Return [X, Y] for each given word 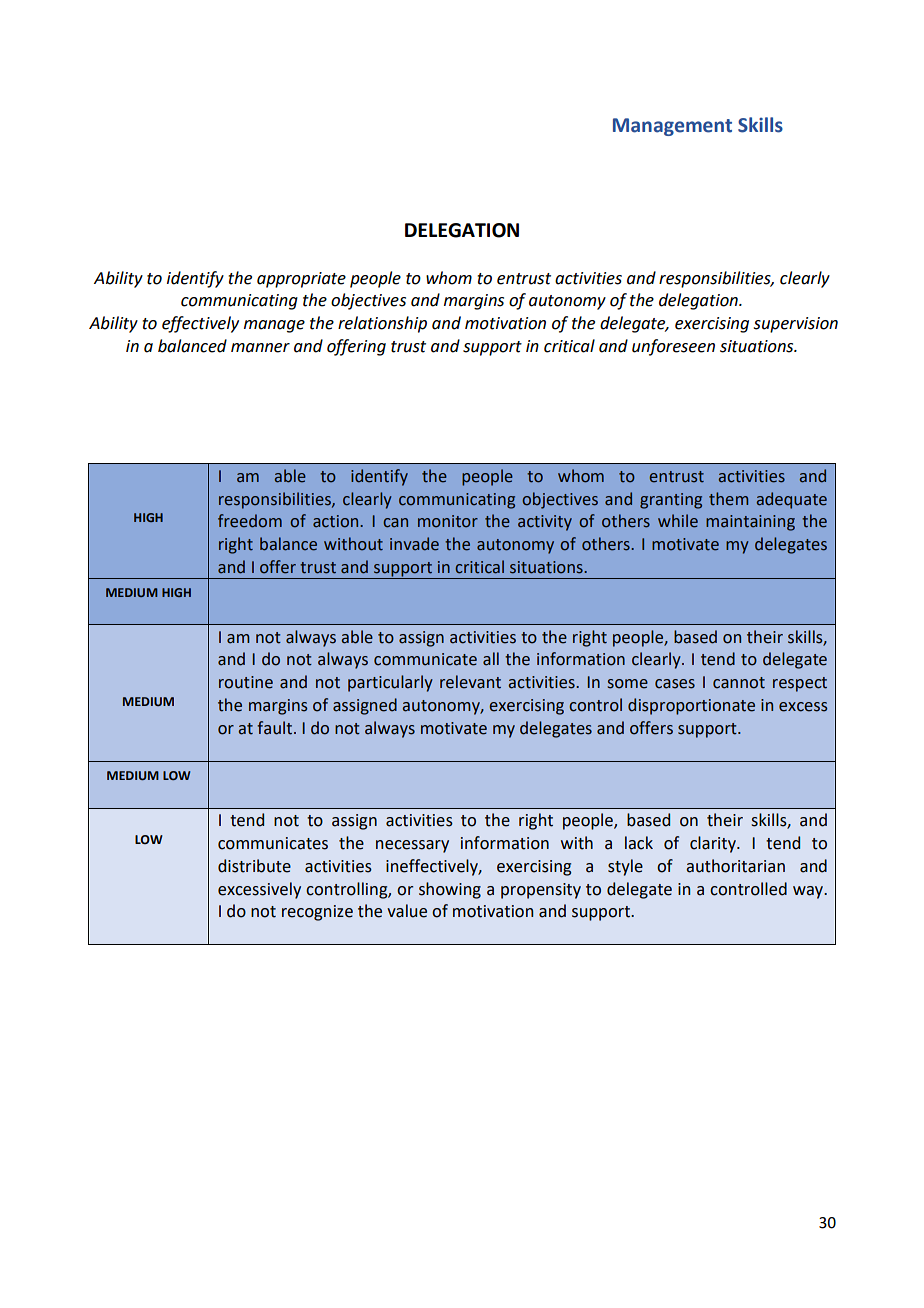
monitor [448, 521]
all [491, 659]
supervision [796, 325]
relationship [382, 324]
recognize [317, 913]
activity [545, 523]
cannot [739, 683]
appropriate [301, 280]
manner [260, 348]
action [337, 521]
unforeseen [673, 347]
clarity [714, 844]
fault [276, 728]
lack [639, 843]
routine [246, 682]
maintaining [750, 523]
